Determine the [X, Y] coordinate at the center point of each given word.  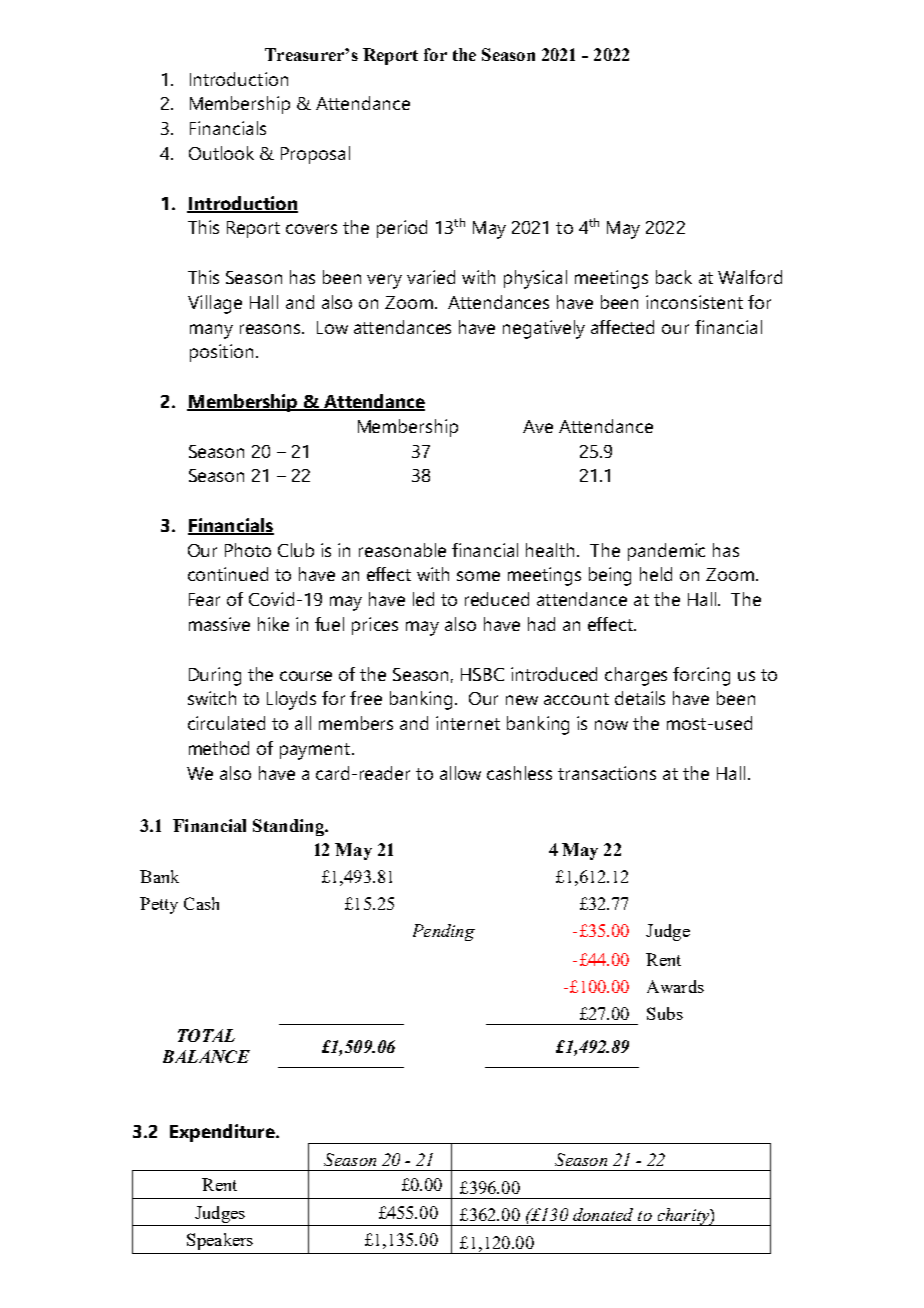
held [656, 574]
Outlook [221, 153]
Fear [204, 599]
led [423, 599]
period [402, 229]
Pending [444, 932]
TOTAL [206, 1035]
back [674, 277]
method [219, 748]
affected [622, 327]
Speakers [220, 1241]
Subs [665, 1013]
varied [431, 277]
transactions [607, 773]
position [221, 353]
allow [460, 773]
